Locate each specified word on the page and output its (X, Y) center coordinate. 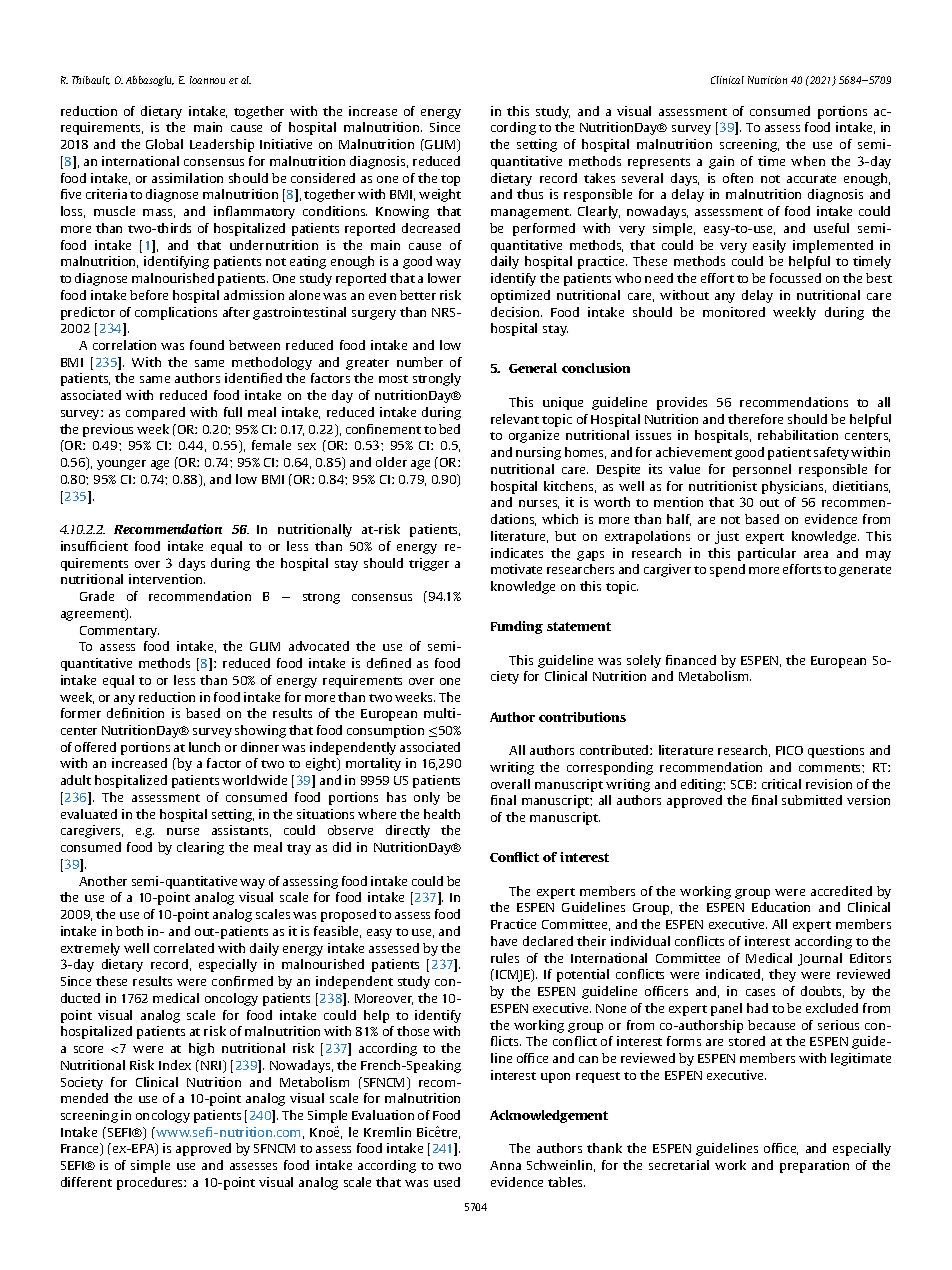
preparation (814, 1166)
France (81, 1149)
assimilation (187, 178)
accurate (811, 179)
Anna (505, 1165)
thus (530, 194)
